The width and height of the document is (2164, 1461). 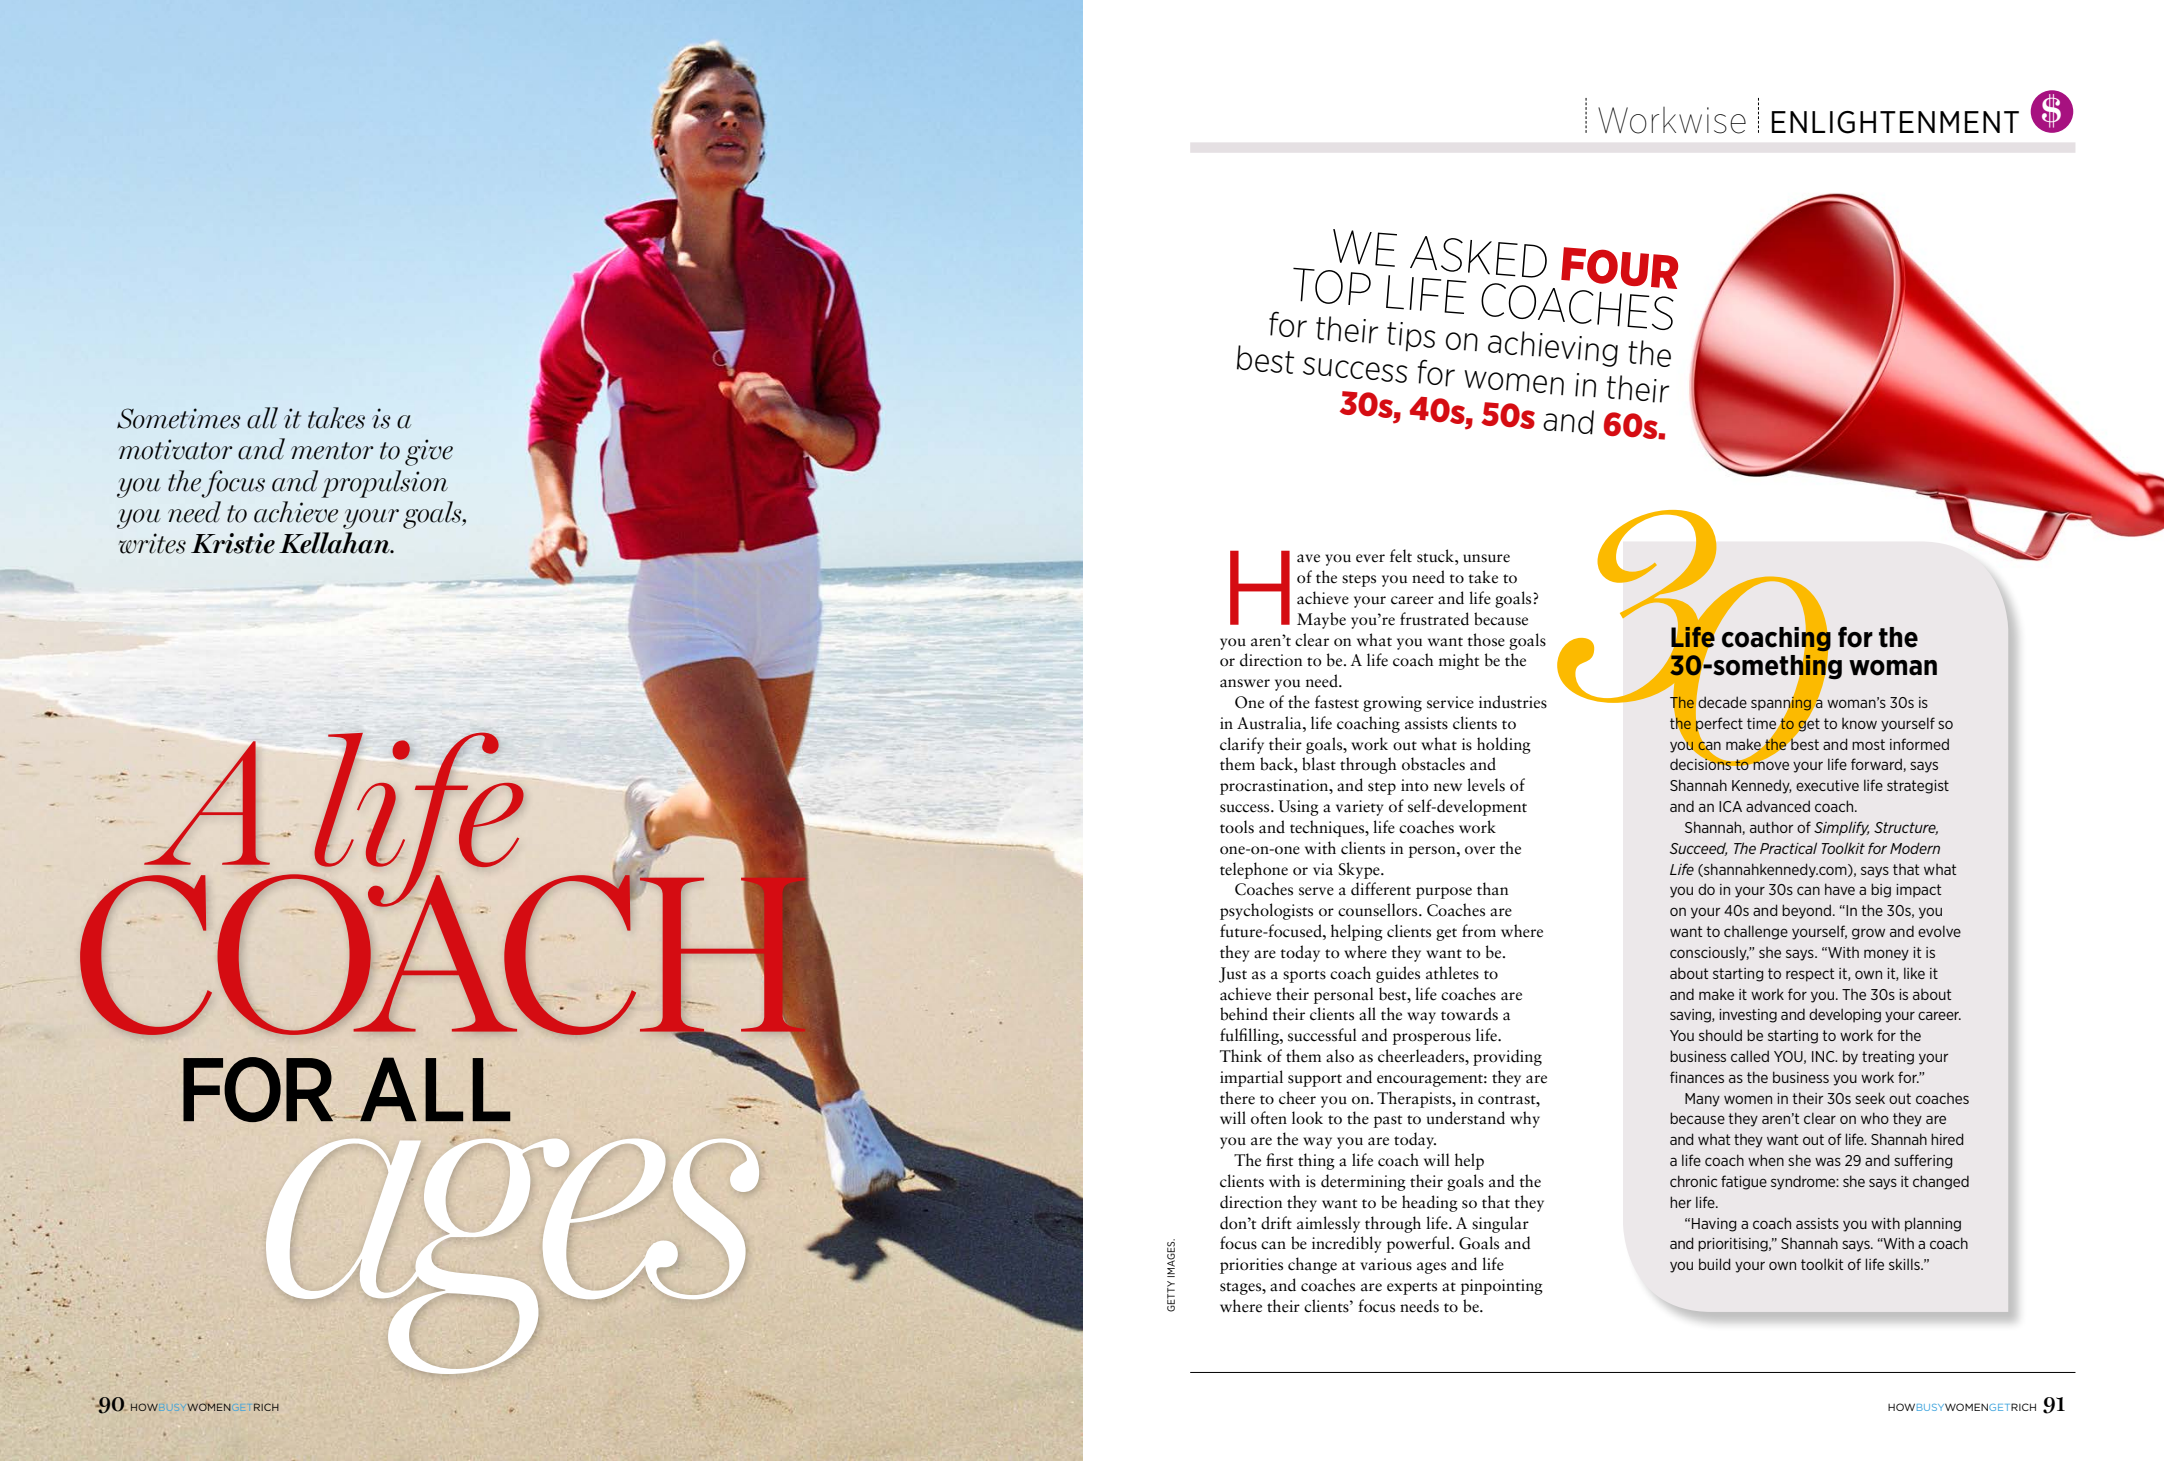 What do you see at coordinates (233, 543) in the document?
I see `Kristie` at bounding box center [233, 543].
